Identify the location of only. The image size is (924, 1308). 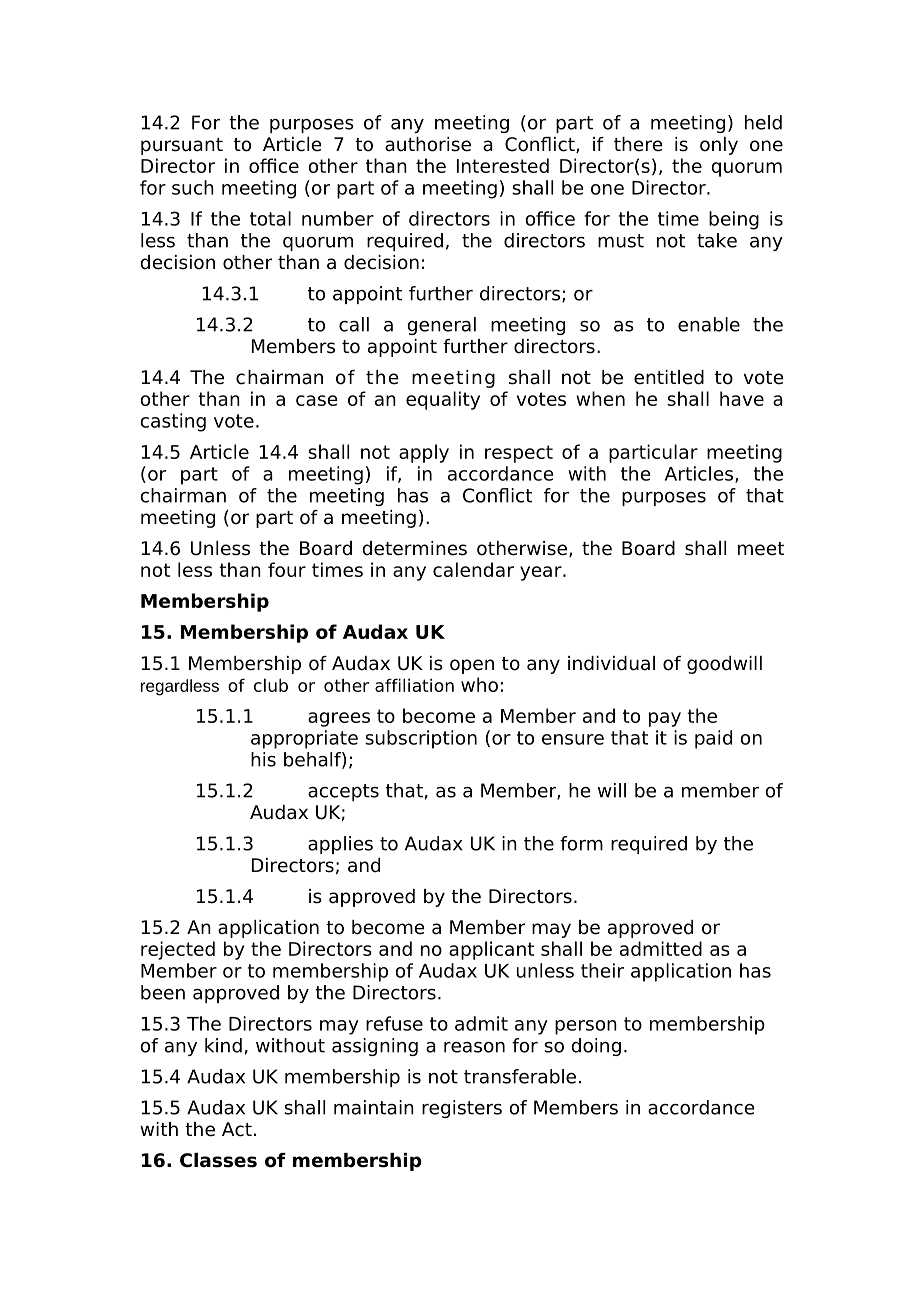
(719, 146).
